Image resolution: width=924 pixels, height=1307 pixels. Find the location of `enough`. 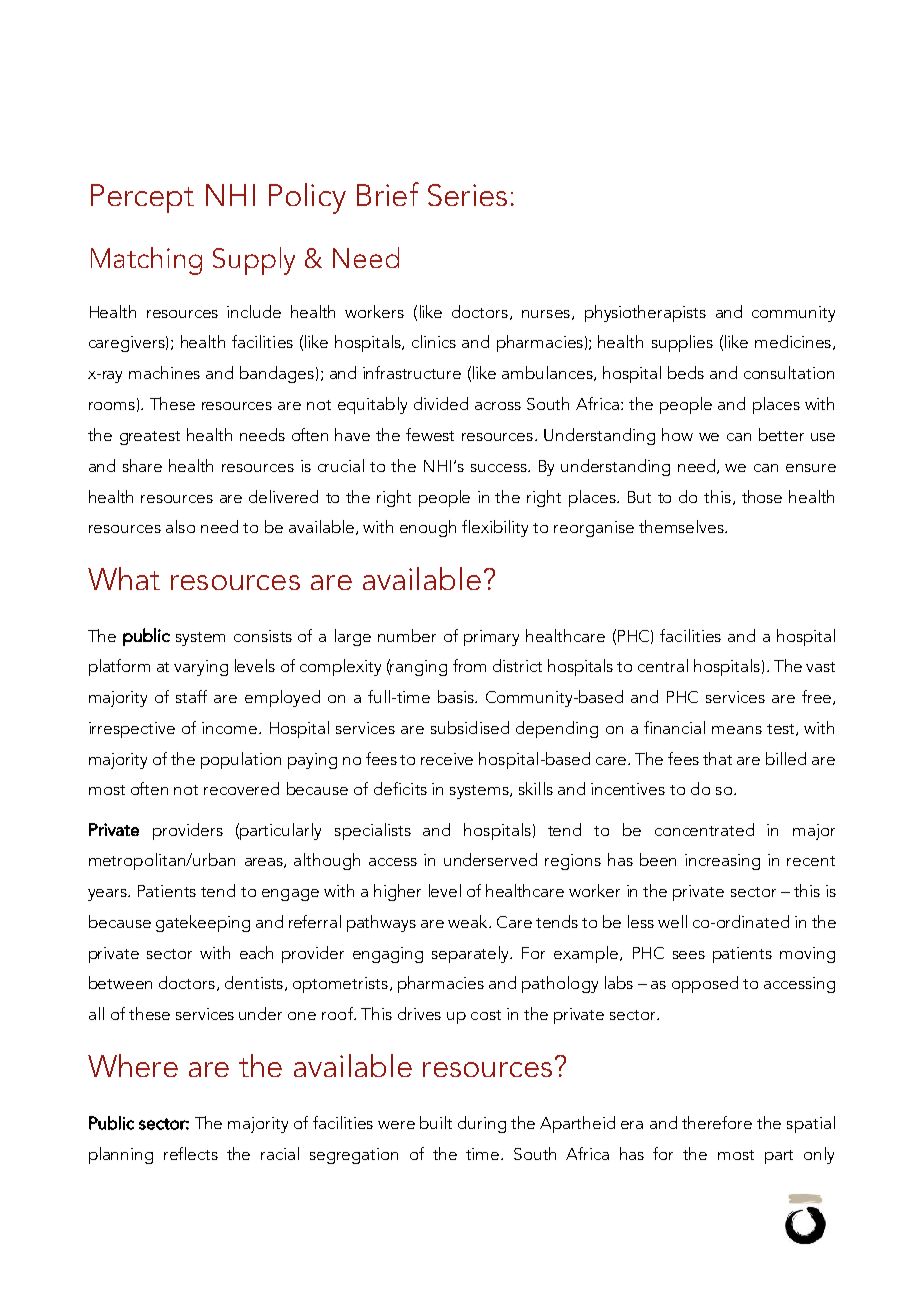

enough is located at coordinates (428, 528).
